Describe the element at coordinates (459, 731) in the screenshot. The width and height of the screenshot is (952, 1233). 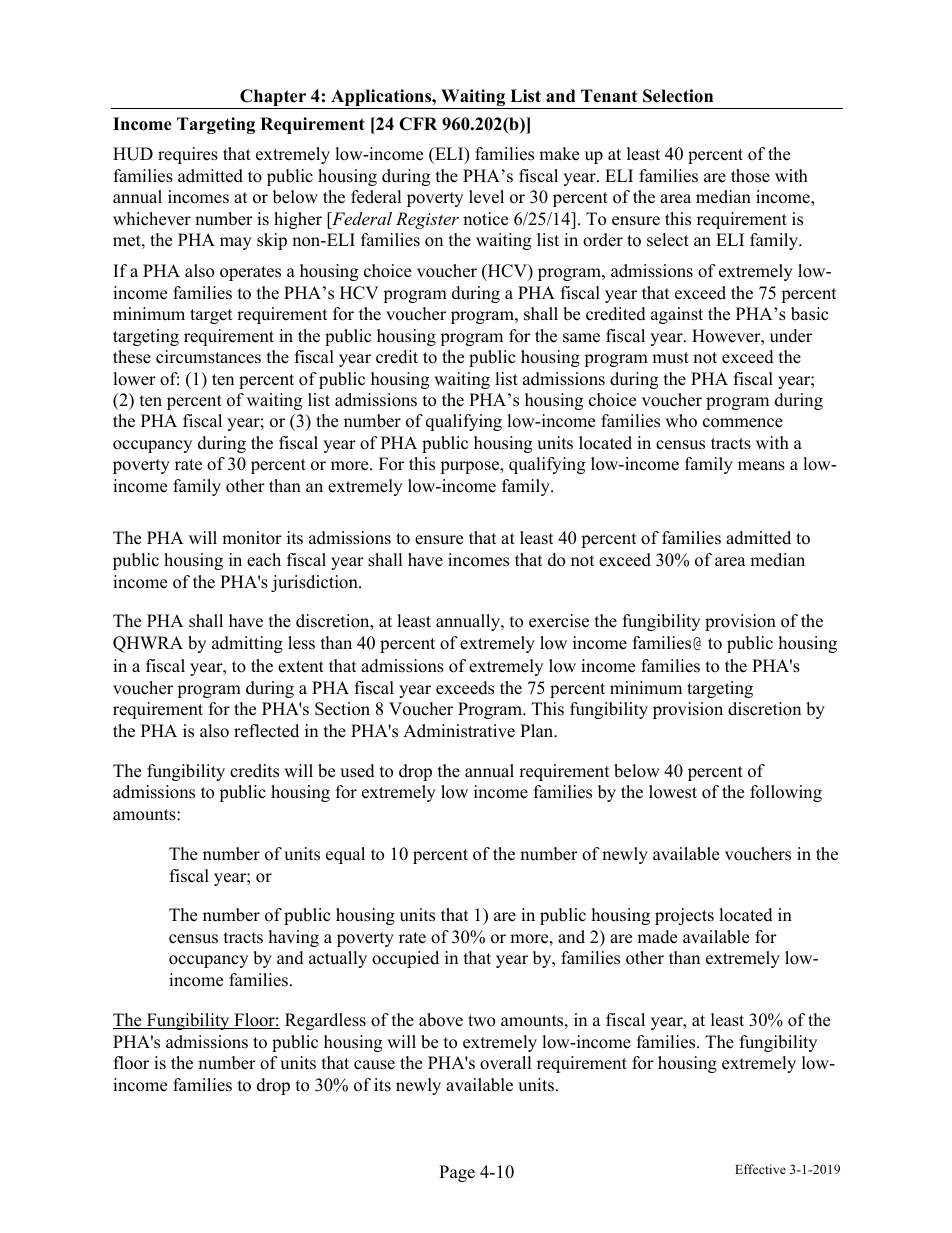
I see `Administrative` at that location.
